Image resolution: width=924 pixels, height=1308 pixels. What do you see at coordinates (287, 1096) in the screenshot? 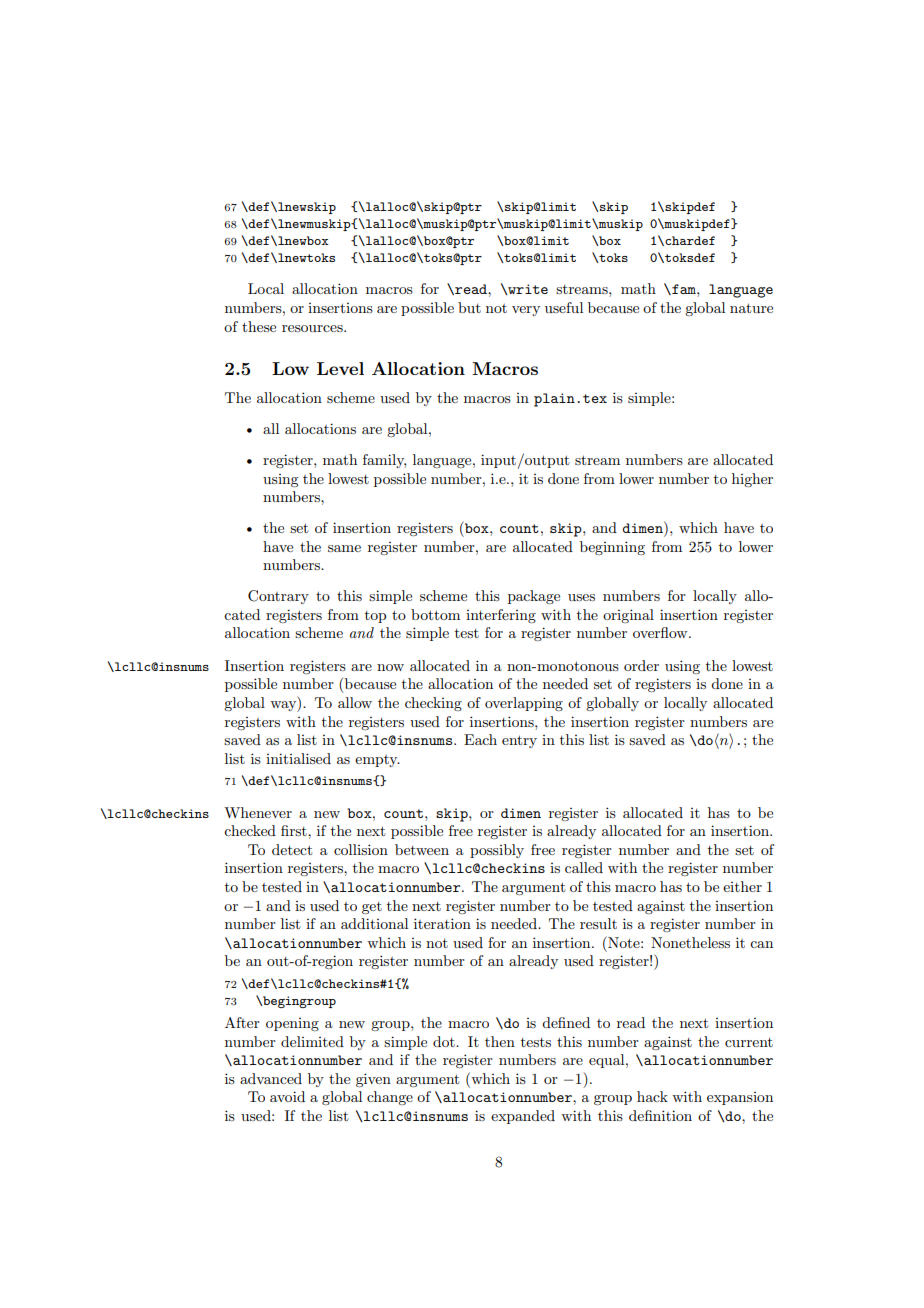
I see `avoid` at bounding box center [287, 1096].
